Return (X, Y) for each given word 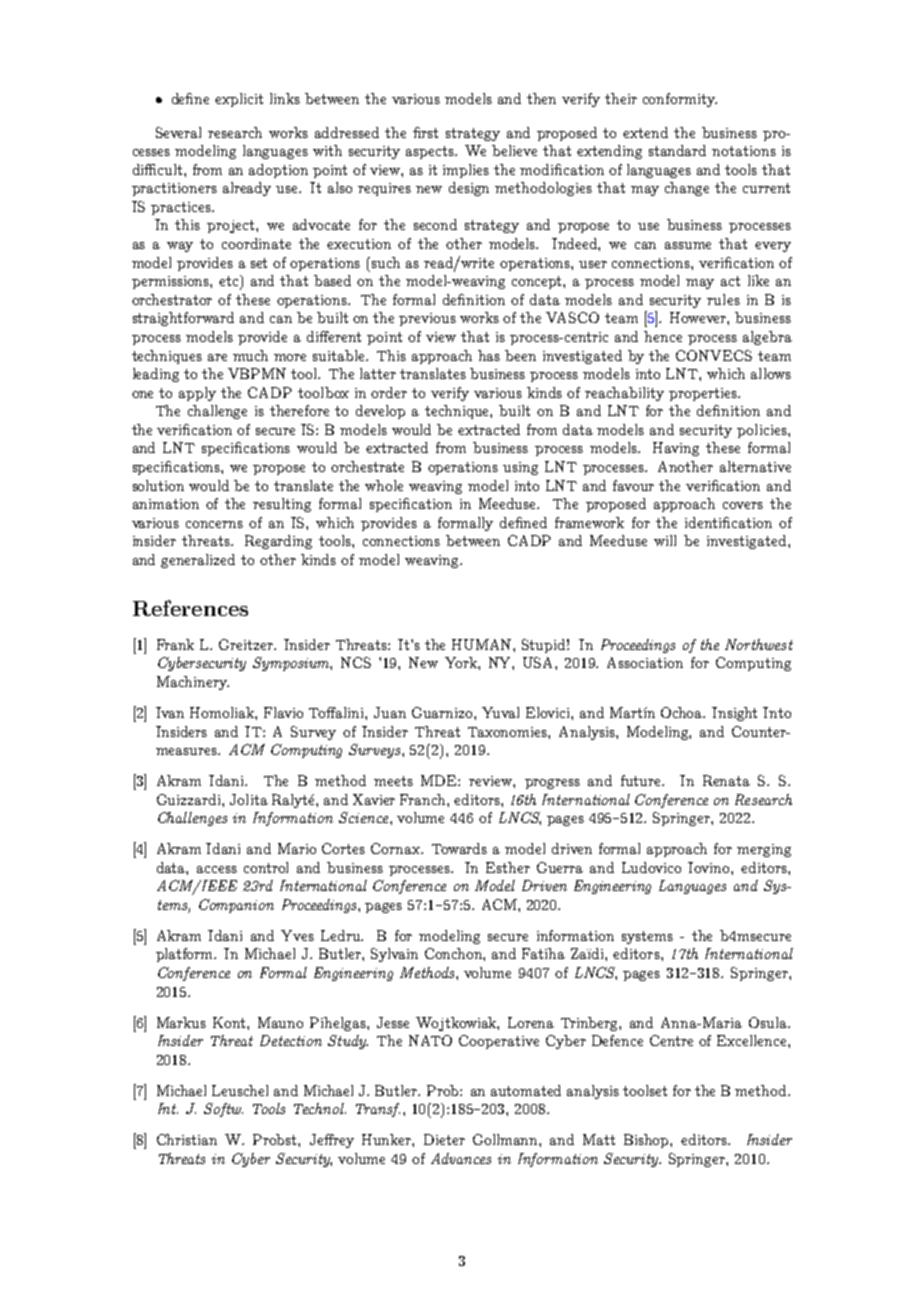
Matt (599, 1139)
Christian (187, 1139)
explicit (239, 100)
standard (677, 150)
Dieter (444, 1139)
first (425, 132)
